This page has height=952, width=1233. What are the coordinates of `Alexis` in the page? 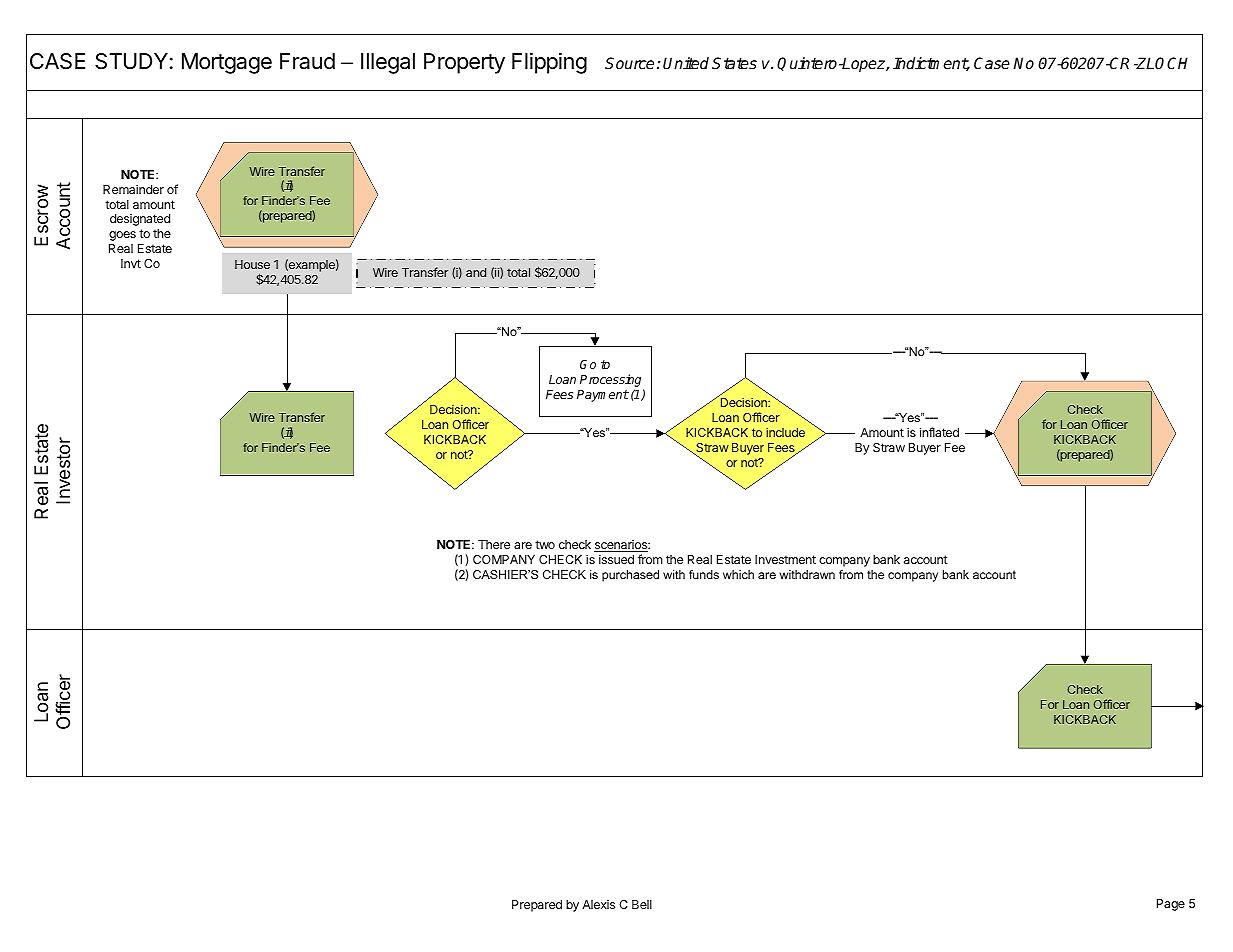 It's located at (598, 904).
